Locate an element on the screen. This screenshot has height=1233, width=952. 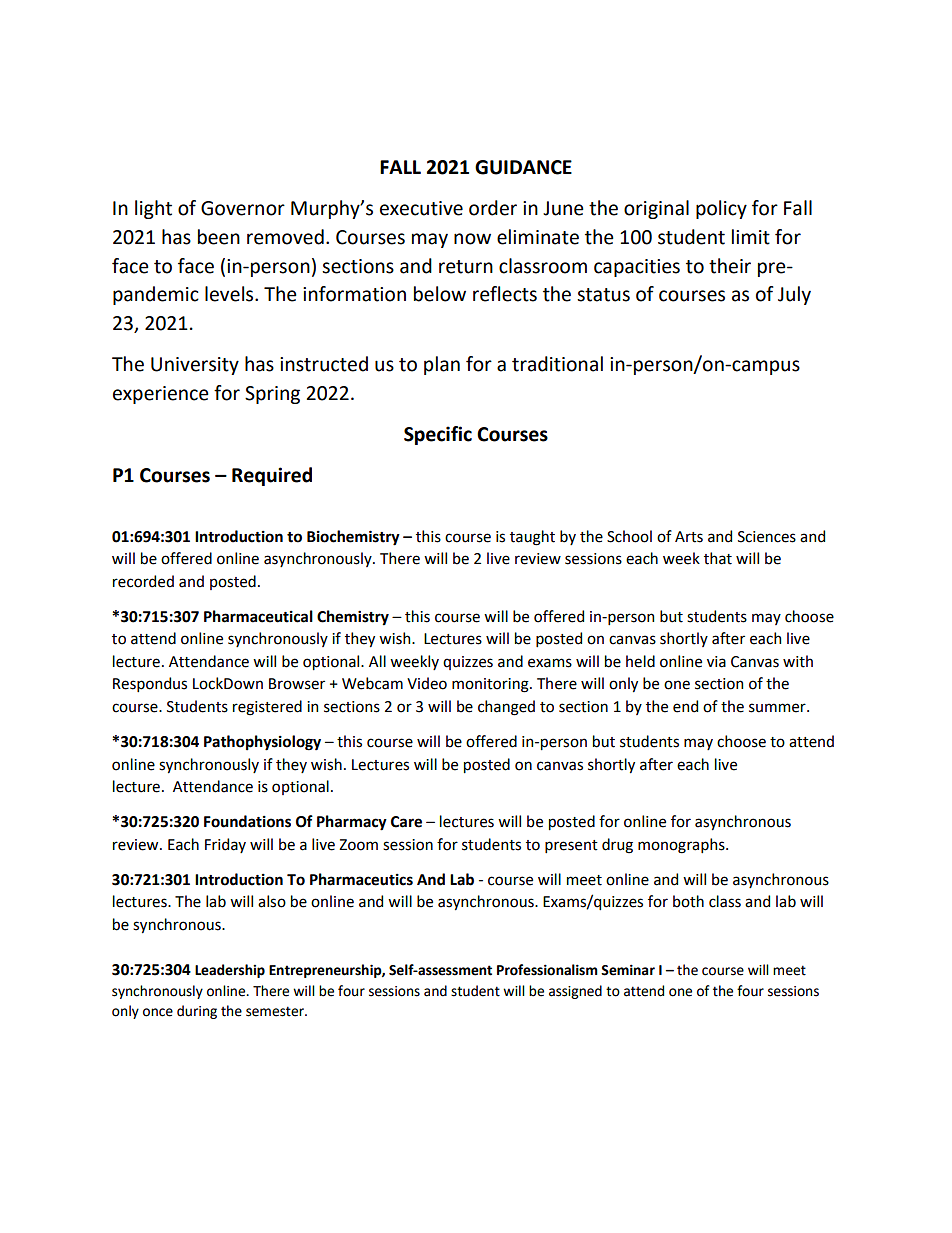
policy is located at coordinates (721, 209).
